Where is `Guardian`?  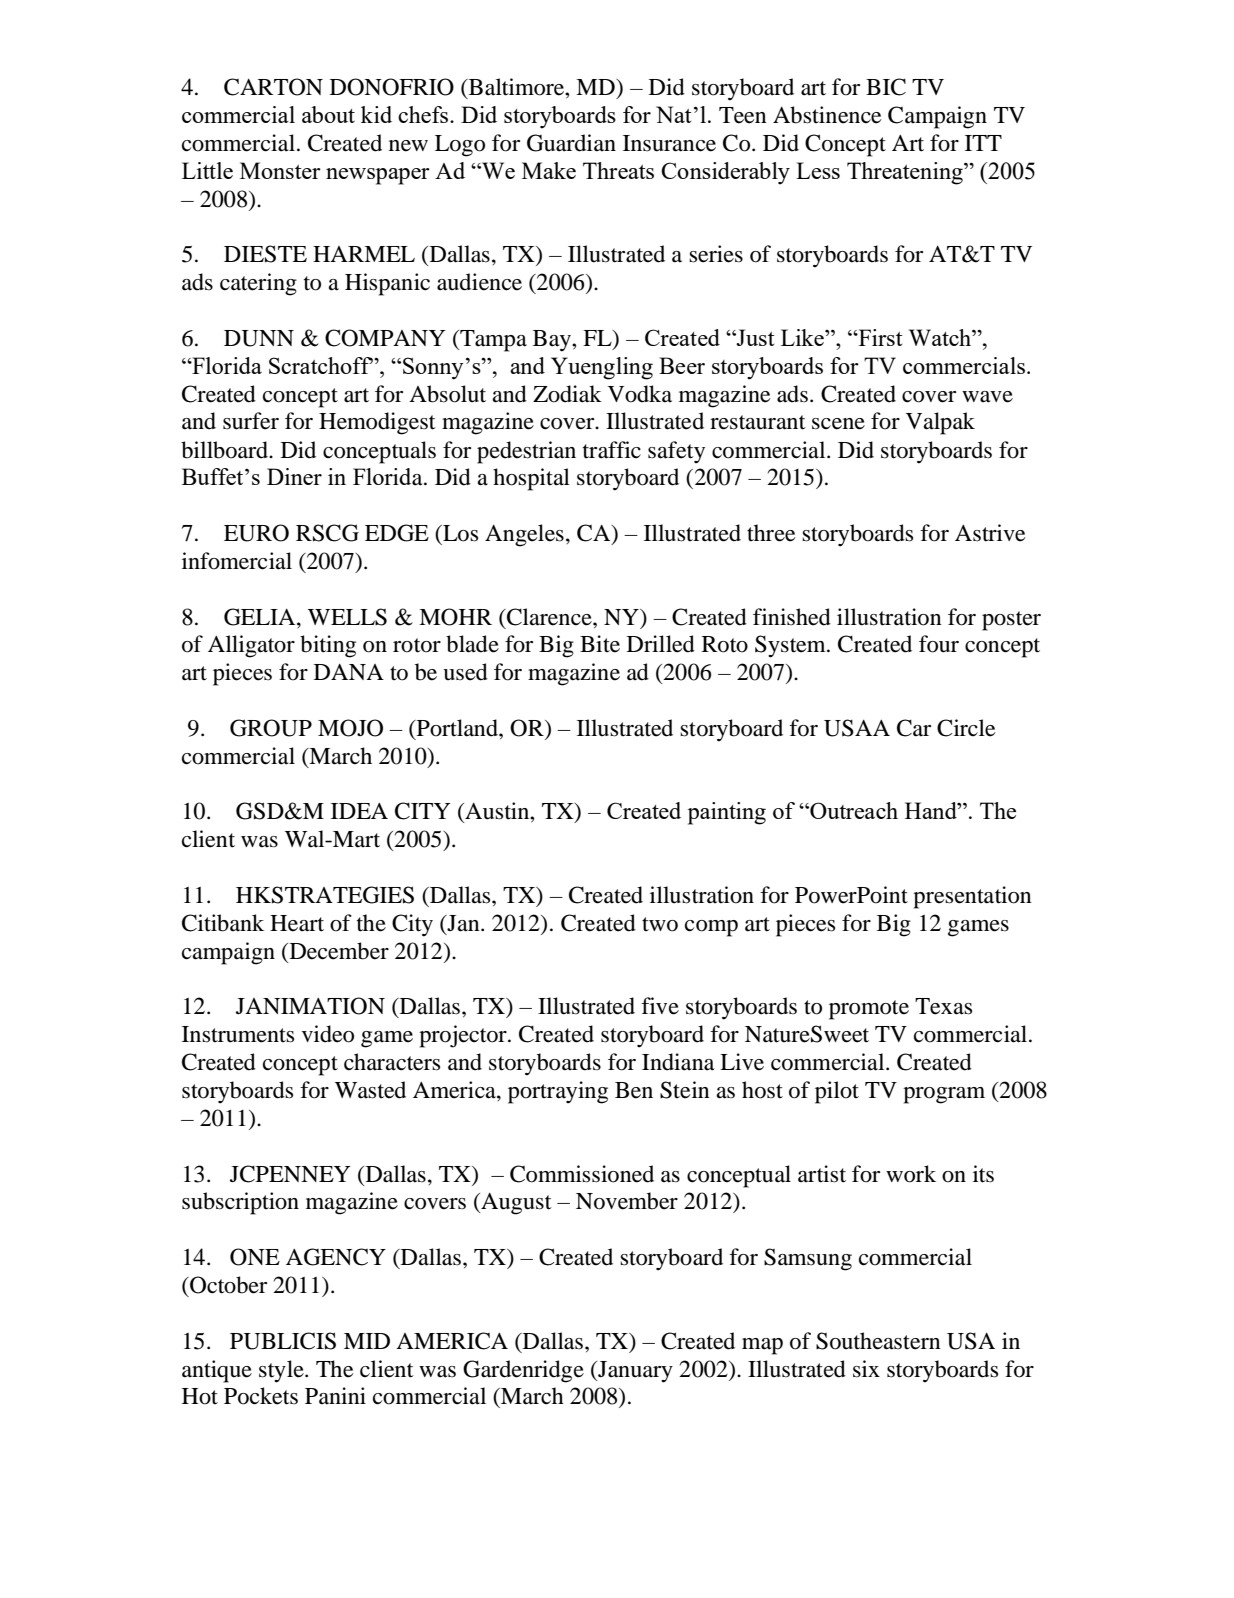 Guardian is located at coordinates (571, 143).
